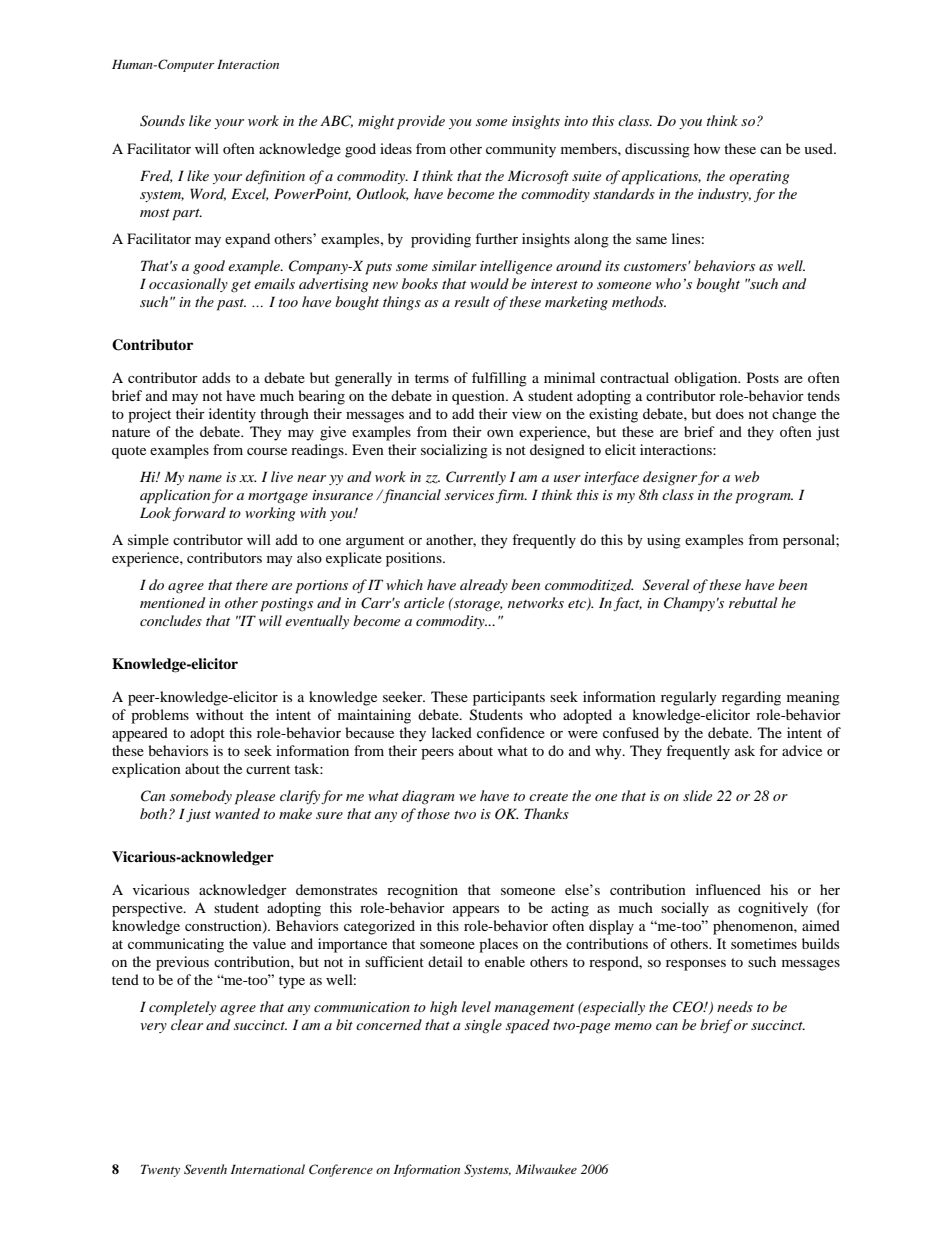 This image has height=1233, width=952. Describe the element at coordinates (224, 927) in the image. I see `construction` at that location.
